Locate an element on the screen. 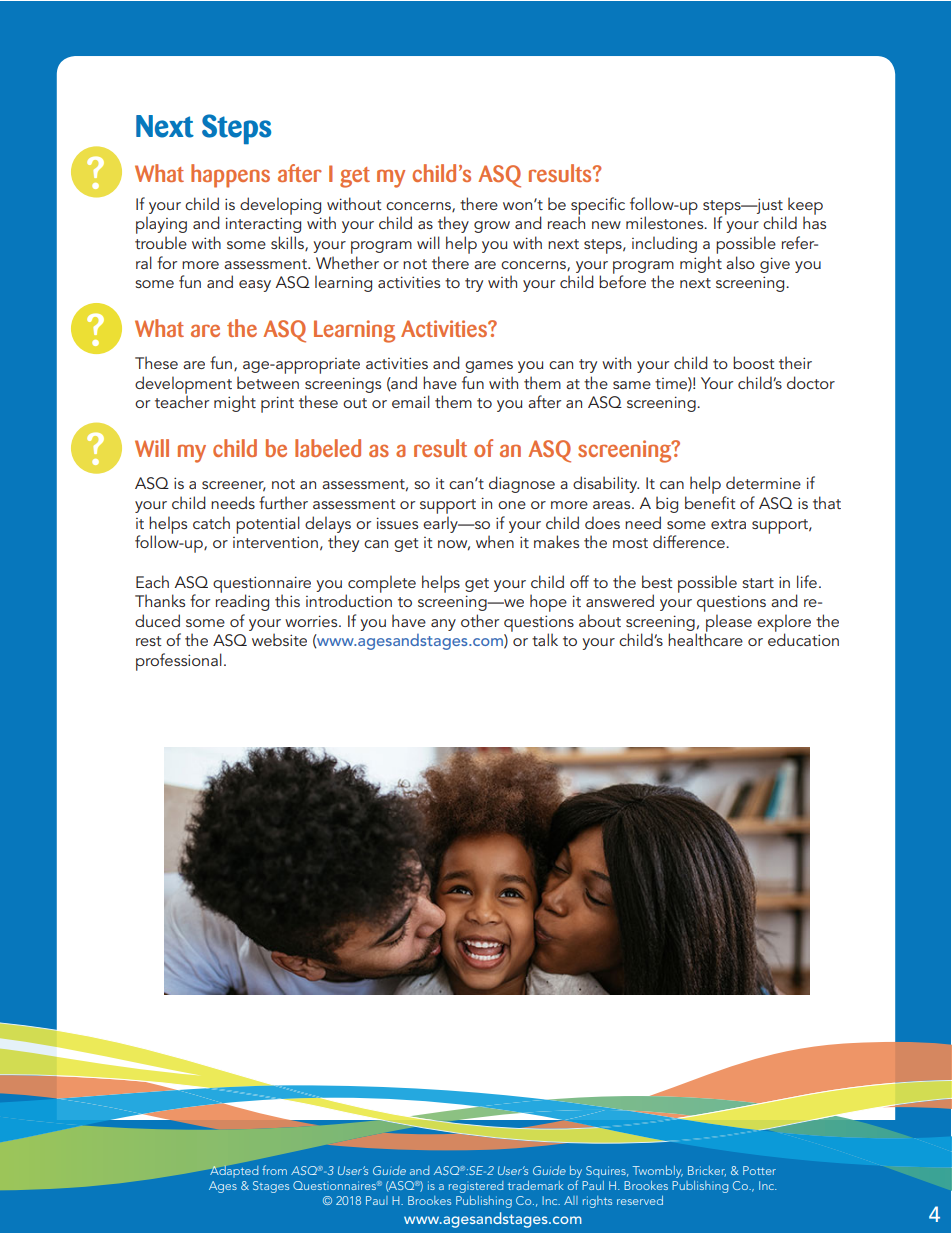 The width and height of the screenshot is (952, 1233). happens is located at coordinates (230, 176).
